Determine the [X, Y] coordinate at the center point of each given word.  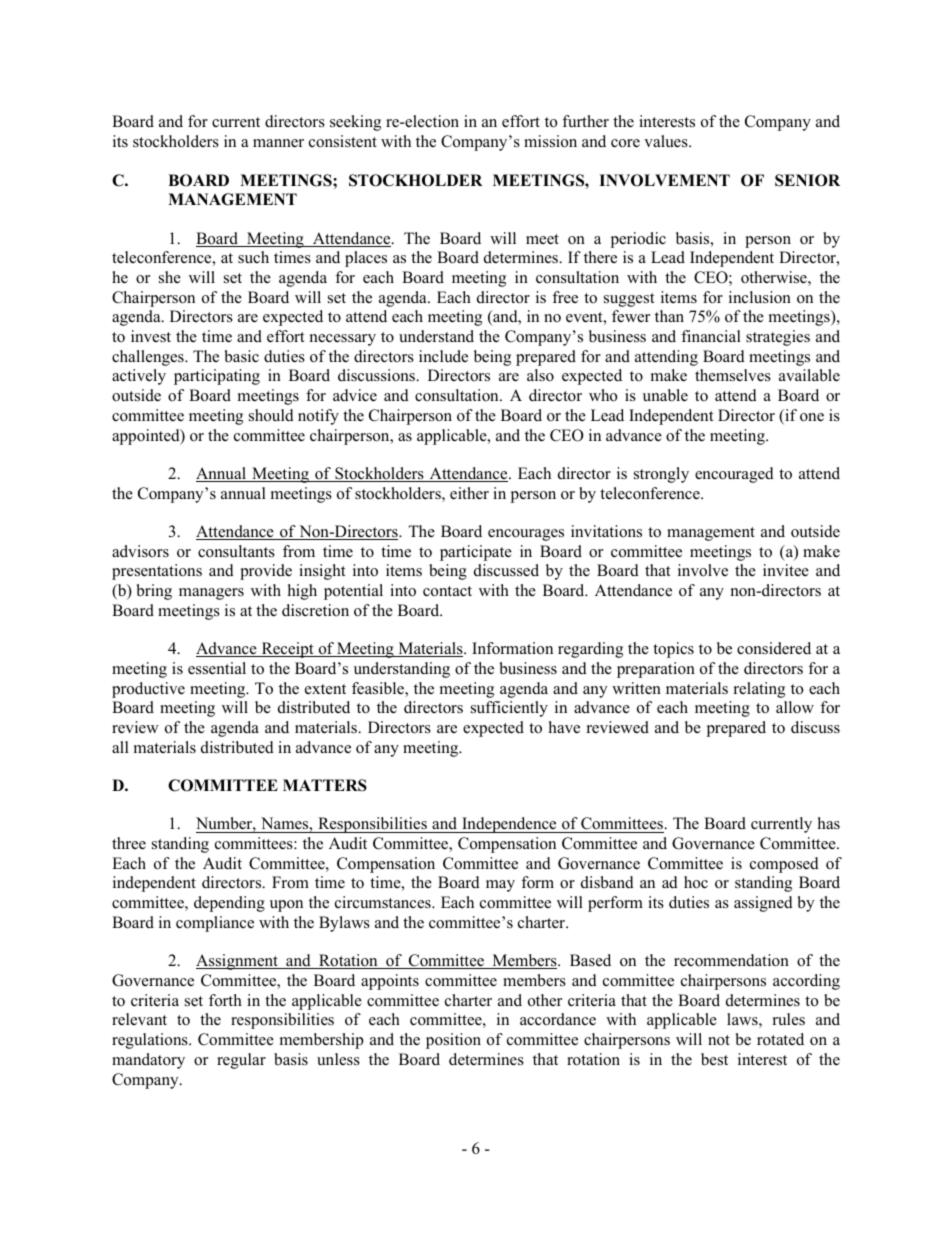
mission [550, 141]
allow [795, 707]
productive [148, 690]
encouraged [734, 475]
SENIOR [807, 180]
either [469, 493]
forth [225, 1000]
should [271, 415]
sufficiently [509, 709]
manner [278, 143]
